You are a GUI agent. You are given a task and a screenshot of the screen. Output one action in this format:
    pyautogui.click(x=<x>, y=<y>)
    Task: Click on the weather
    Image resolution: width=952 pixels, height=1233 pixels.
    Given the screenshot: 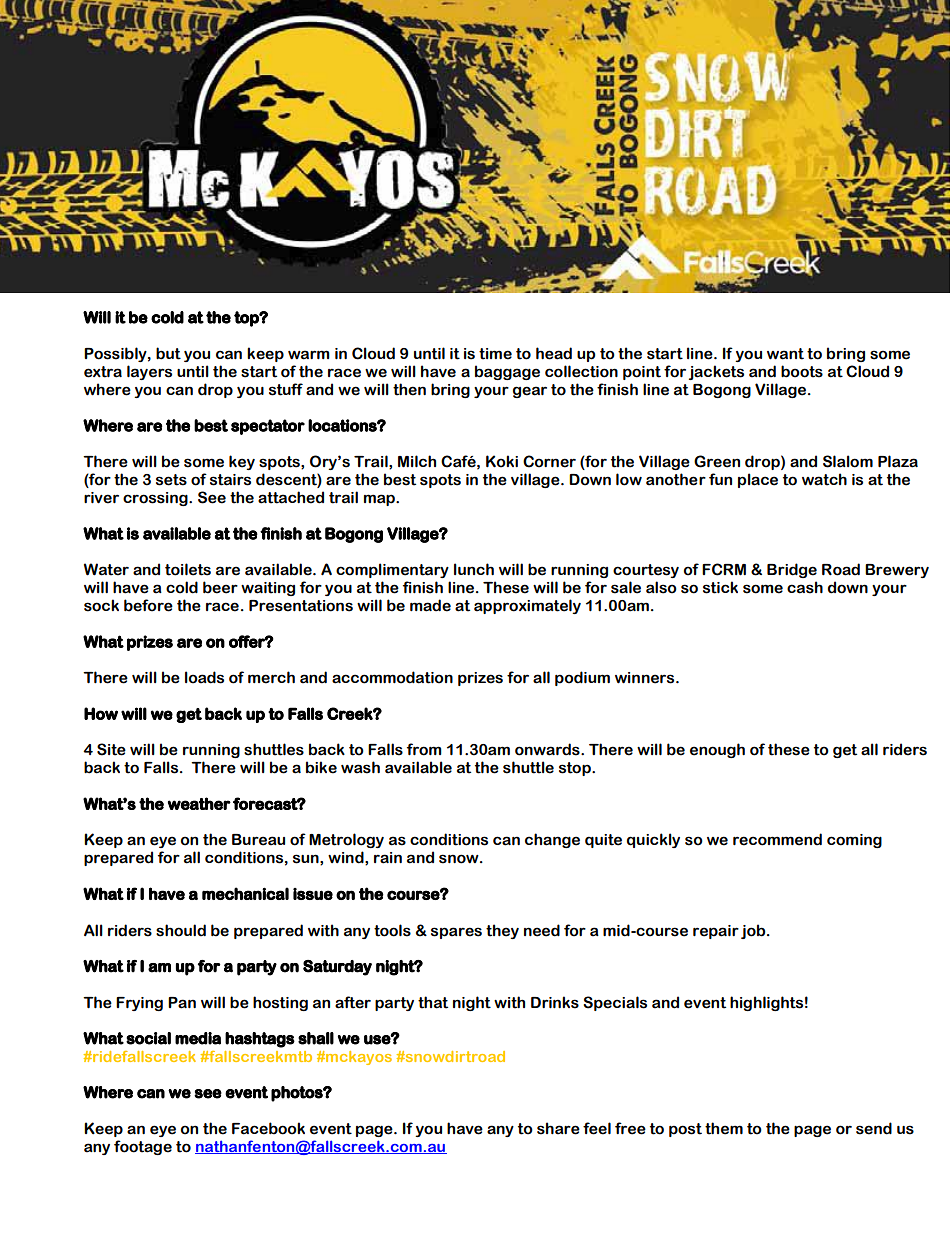 What is the action you would take?
    pyautogui.click(x=199, y=803)
